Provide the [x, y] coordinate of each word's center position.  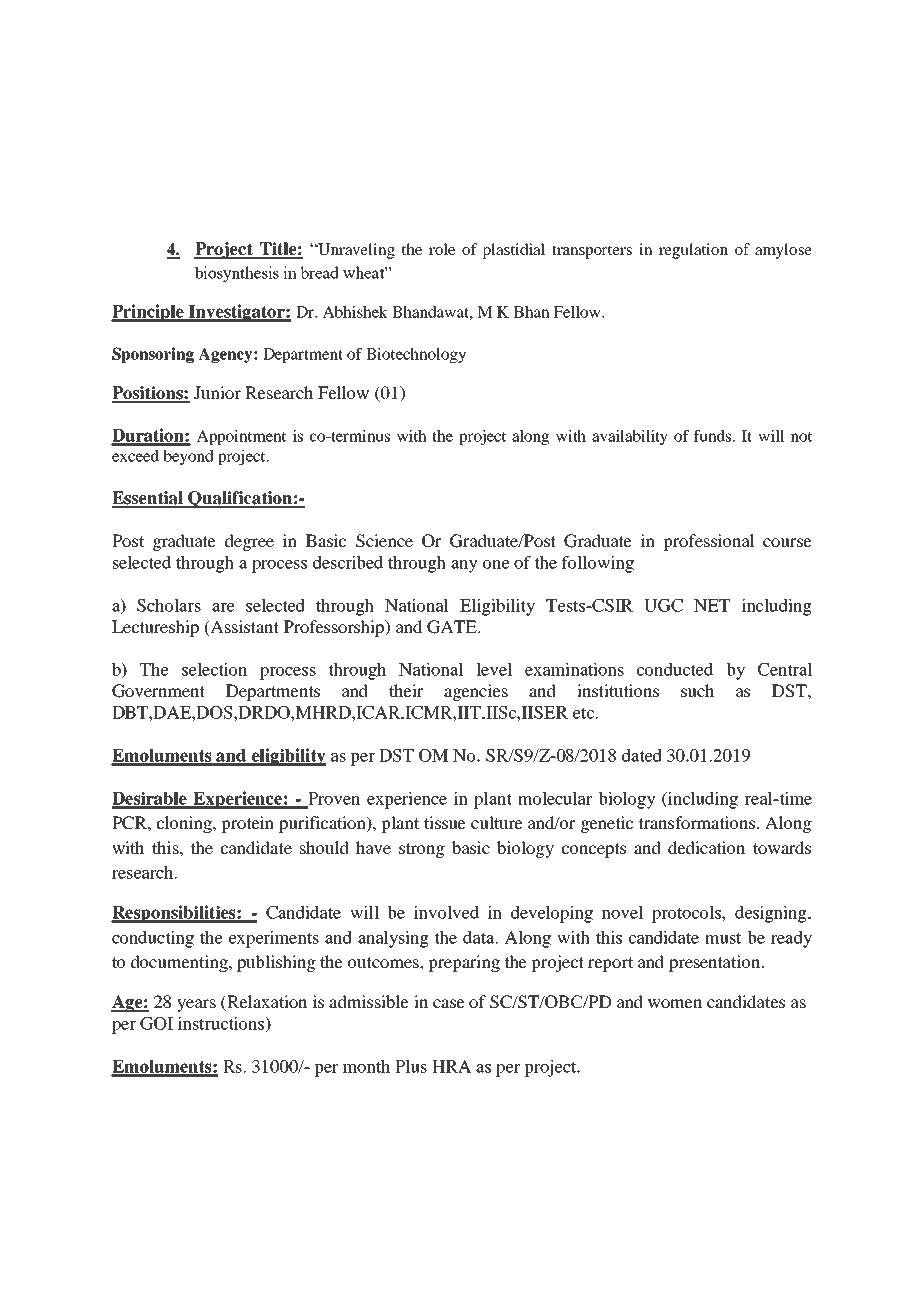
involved [446, 912]
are [223, 607]
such [697, 690]
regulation [693, 251]
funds [714, 436]
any [464, 566]
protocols [687, 914]
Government [158, 691]
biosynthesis [237, 274]
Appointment [241, 437]
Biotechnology [416, 355]
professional [709, 542]
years [196, 1005]
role [442, 249]
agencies [476, 692]
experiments [274, 939]
